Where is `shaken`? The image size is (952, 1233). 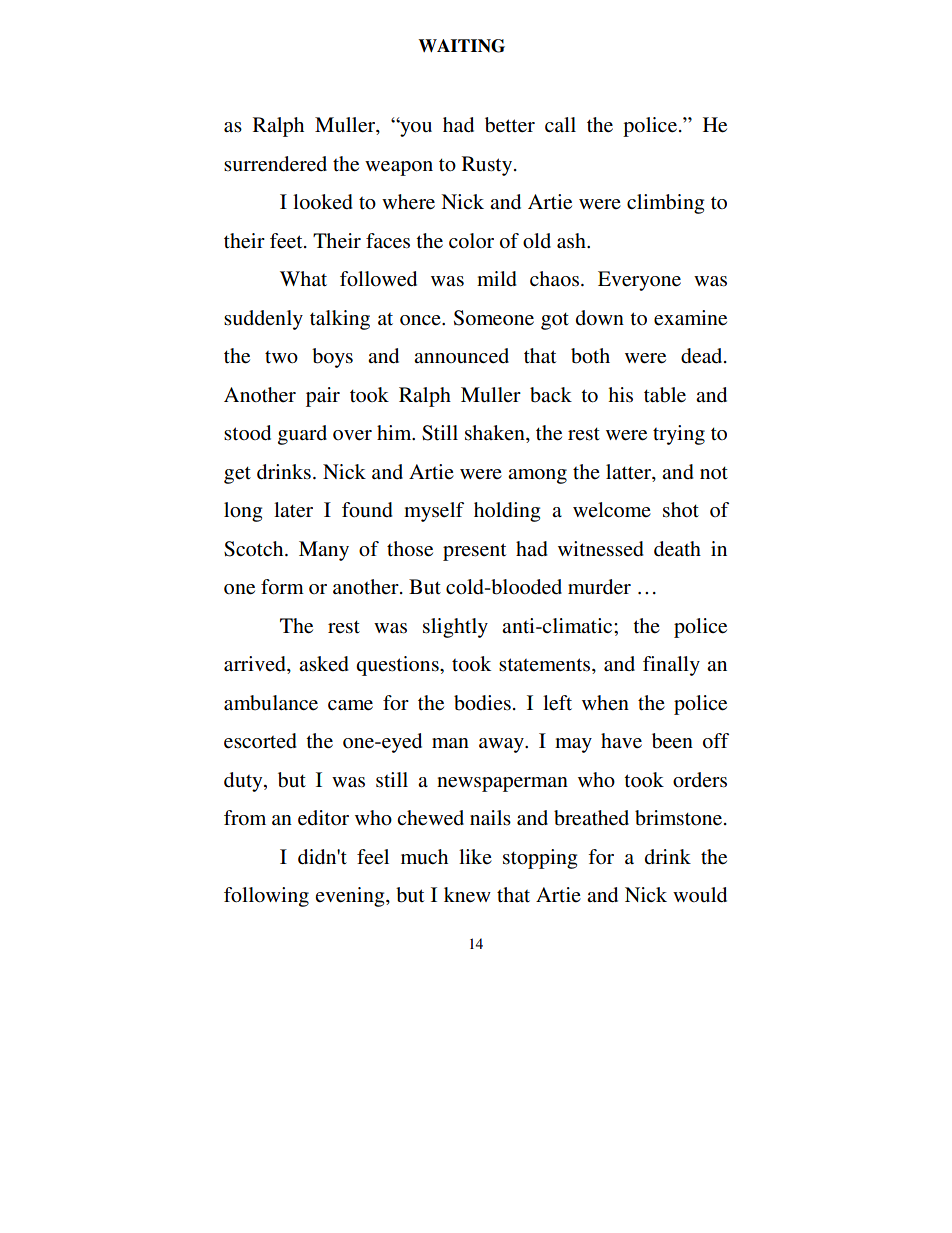 shaken is located at coordinates (496, 434).
